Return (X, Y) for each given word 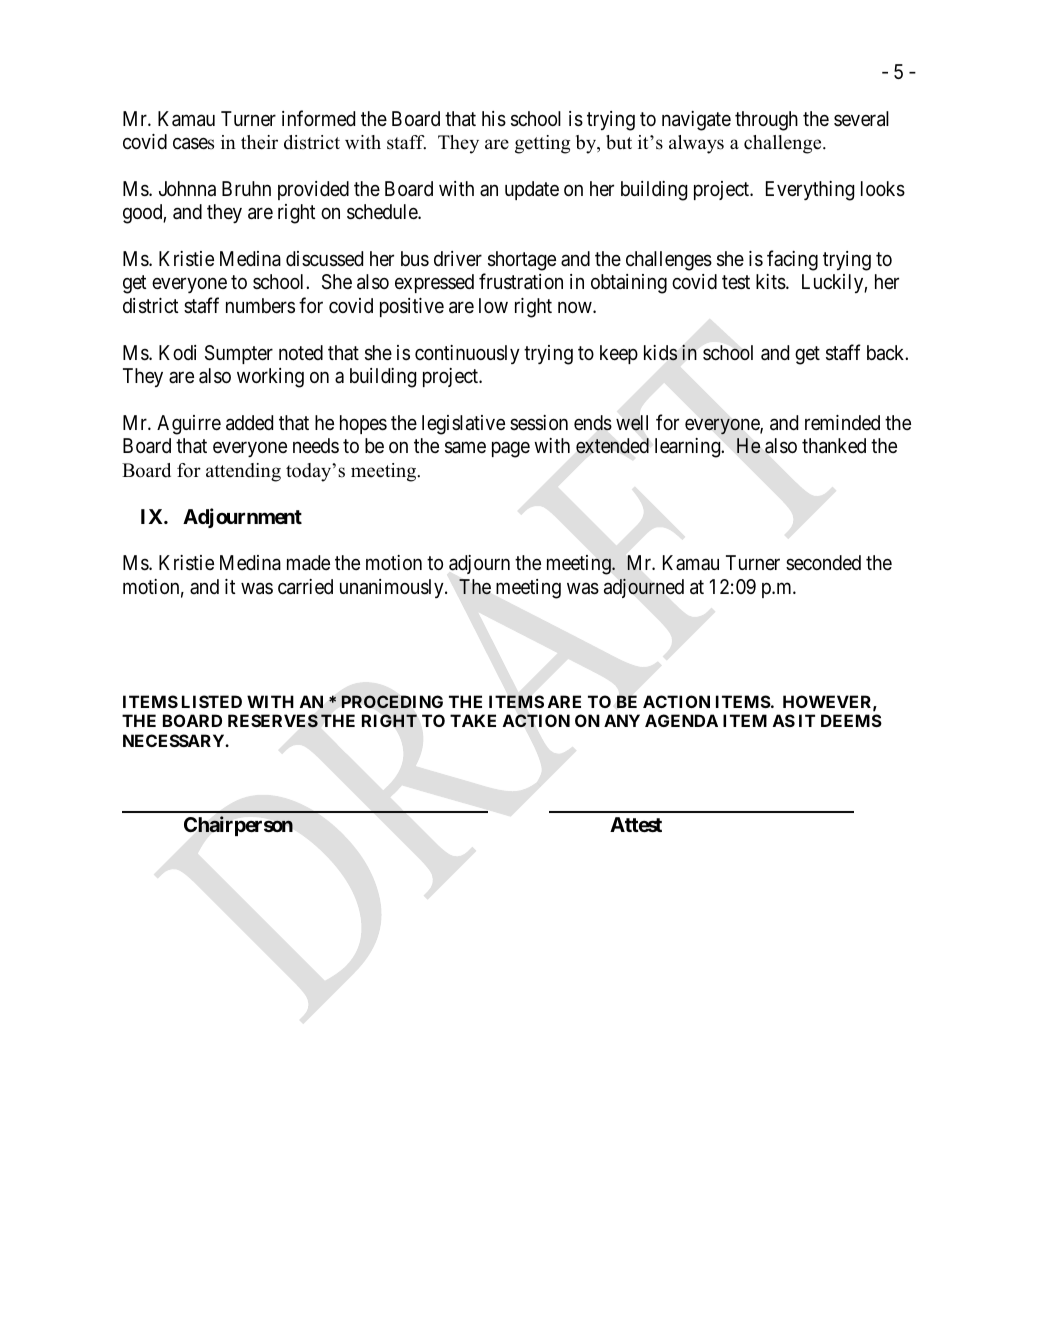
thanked (834, 446)
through (766, 121)
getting (542, 144)
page (511, 450)
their (259, 142)
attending (243, 472)
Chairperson (238, 826)
